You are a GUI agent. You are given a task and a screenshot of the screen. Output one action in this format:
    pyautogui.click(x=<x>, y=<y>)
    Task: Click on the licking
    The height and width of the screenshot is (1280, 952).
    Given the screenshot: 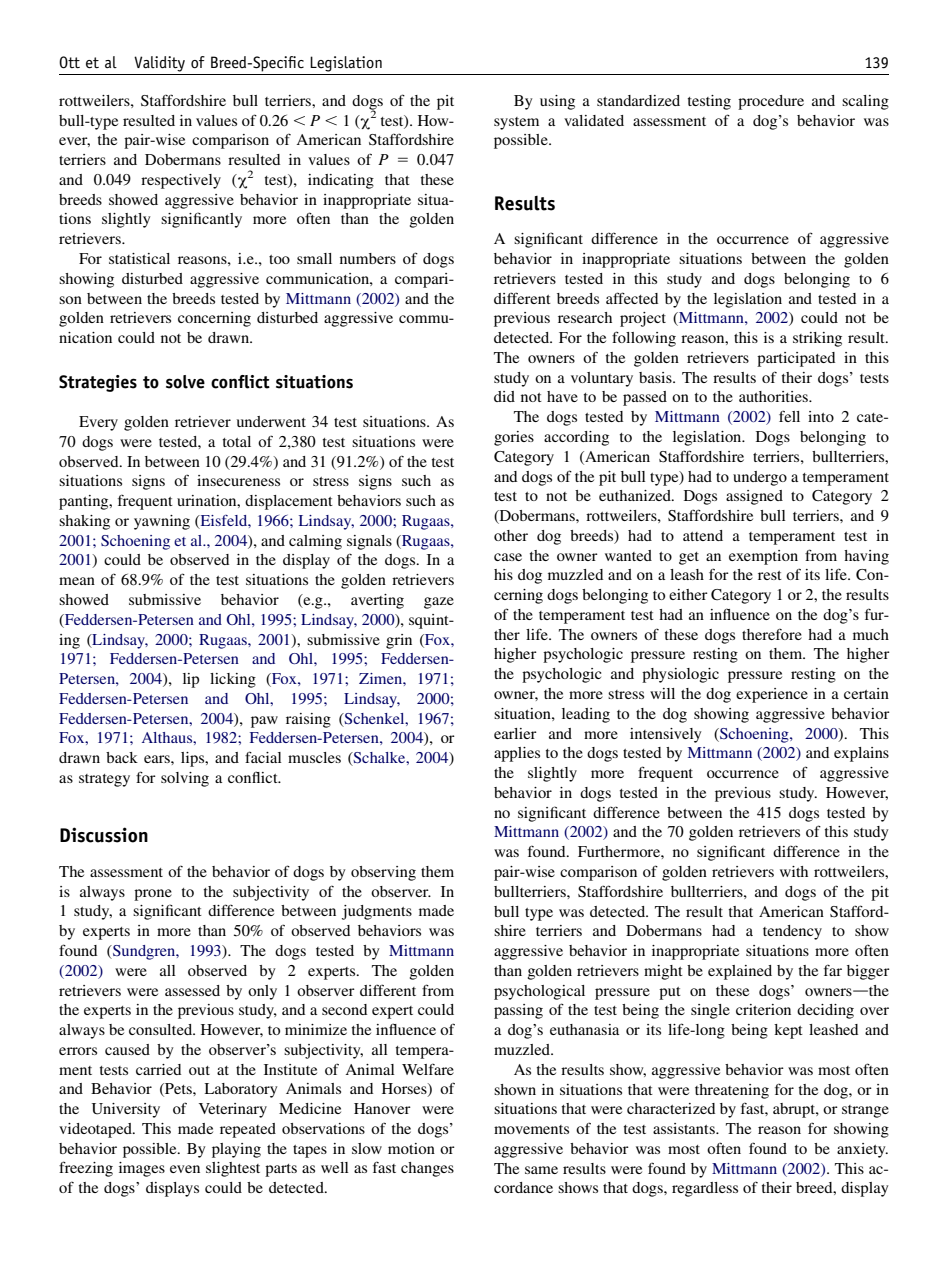 What is the action you would take?
    pyautogui.click(x=233, y=680)
